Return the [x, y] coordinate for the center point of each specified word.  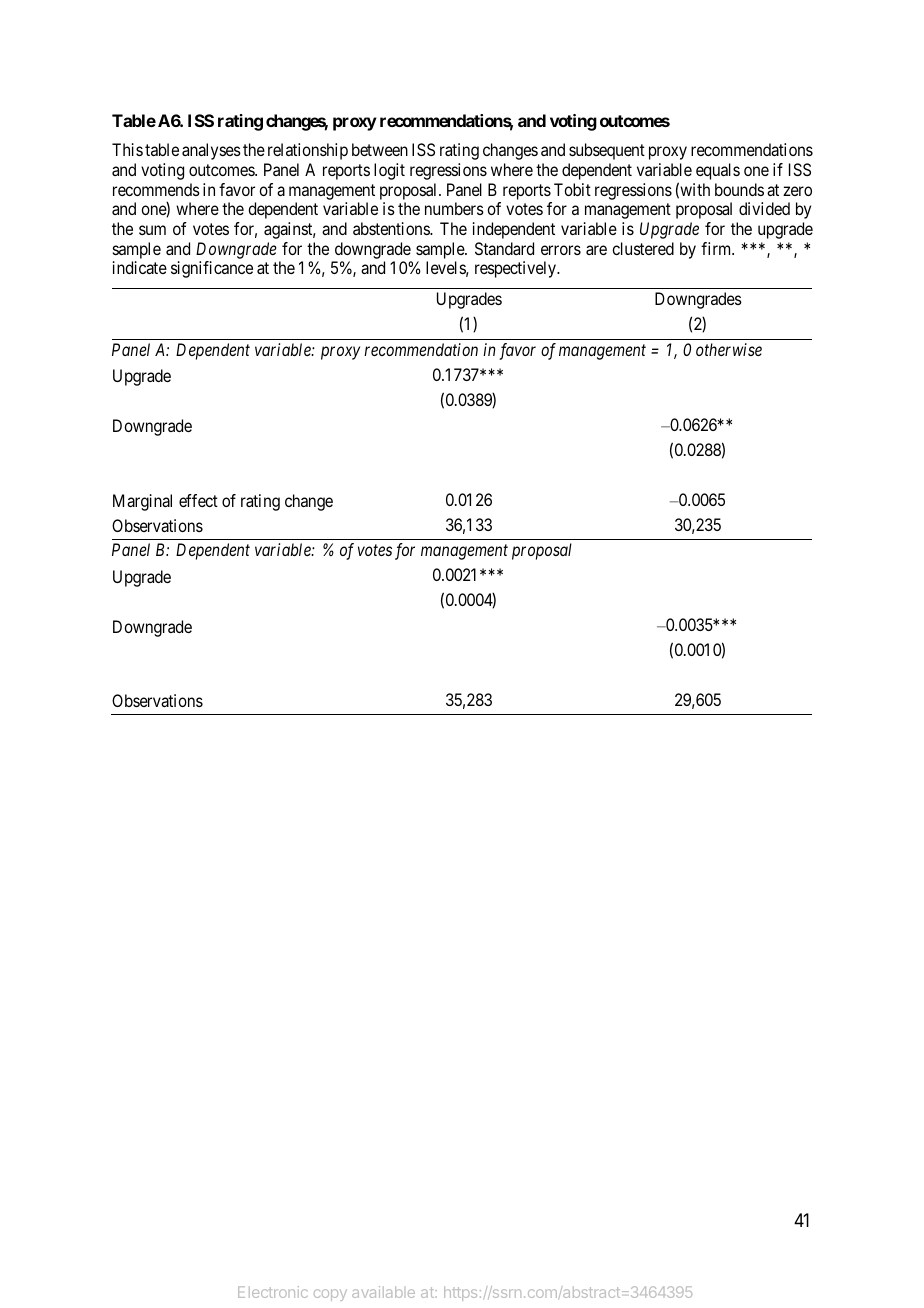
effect [198, 500]
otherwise [729, 349]
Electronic [272, 1292]
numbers [454, 208]
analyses [211, 151]
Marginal [142, 502]
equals [718, 171]
